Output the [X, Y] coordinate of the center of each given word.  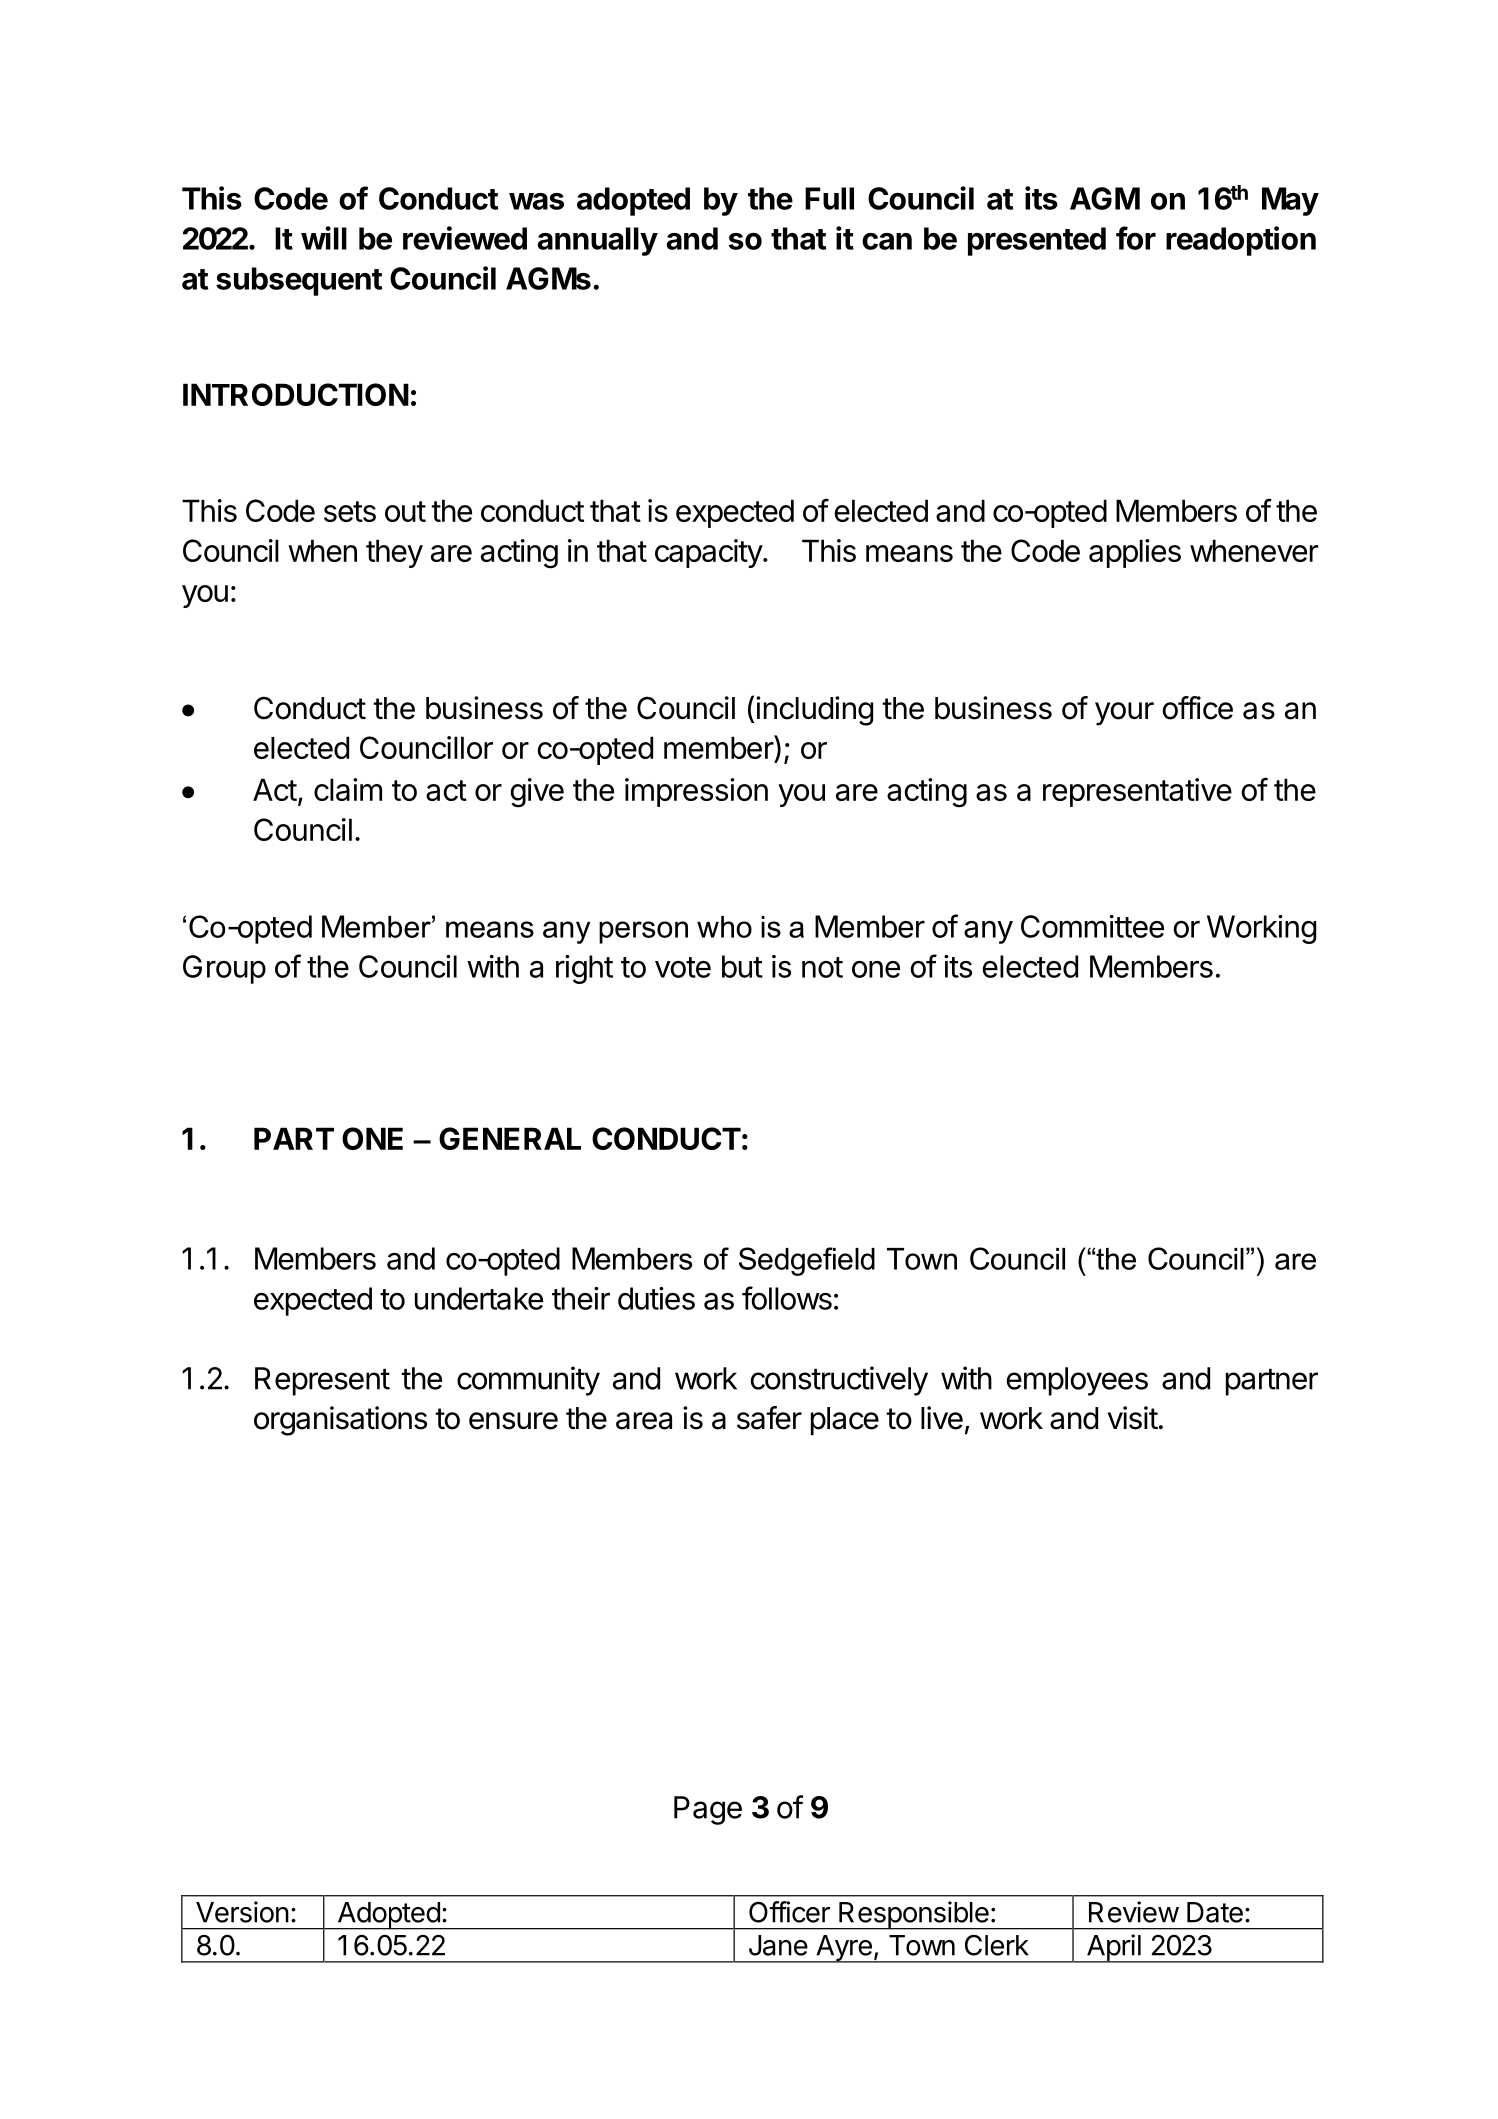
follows [787, 1298]
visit [1133, 1418]
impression [696, 792]
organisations [340, 1421]
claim [348, 789]
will [324, 238]
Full [829, 198]
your [1124, 714]
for [1136, 238]
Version [242, 1912]
